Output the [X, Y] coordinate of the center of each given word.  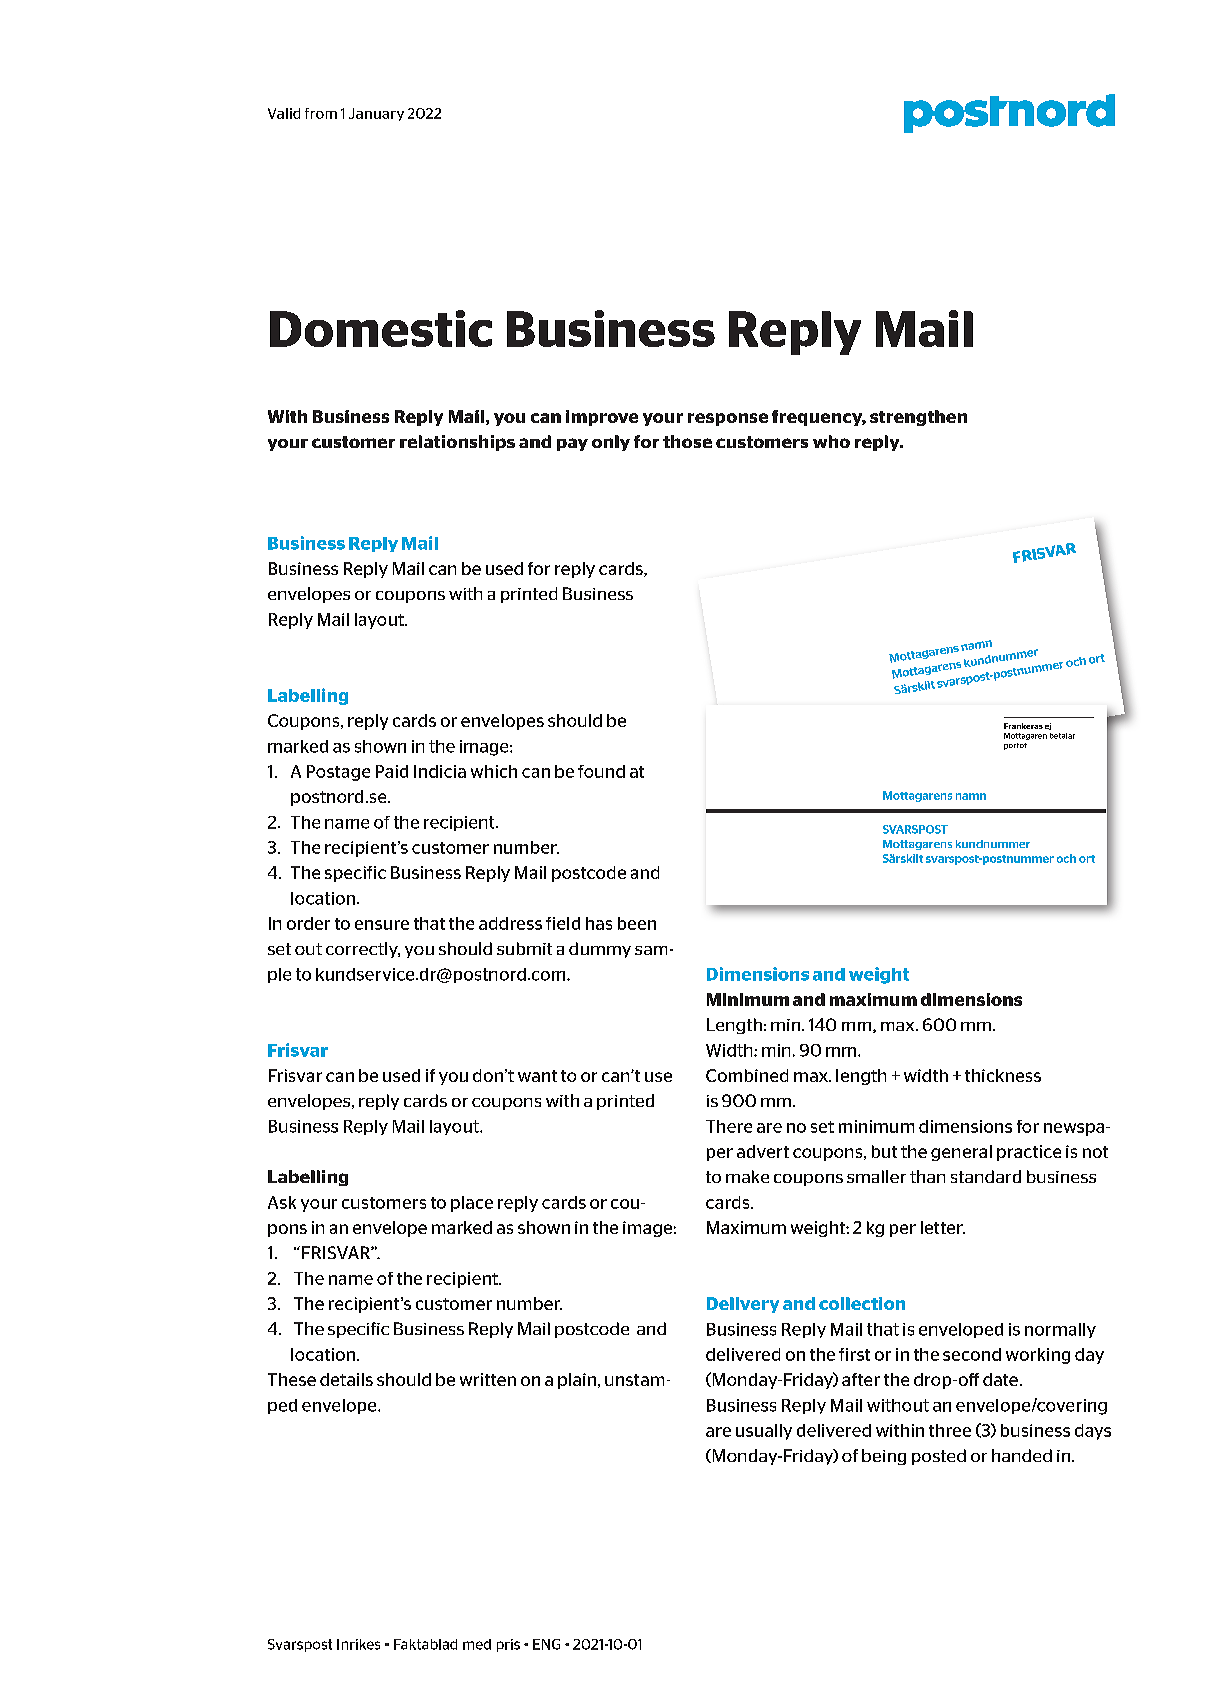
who [831, 441]
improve [602, 418]
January [376, 114]
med [477, 1644]
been [637, 923]
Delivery [743, 1305]
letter [943, 1227]
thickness [1003, 1075]
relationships [457, 443]
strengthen [918, 418]
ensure [382, 925]
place [472, 1204]
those [687, 441]
